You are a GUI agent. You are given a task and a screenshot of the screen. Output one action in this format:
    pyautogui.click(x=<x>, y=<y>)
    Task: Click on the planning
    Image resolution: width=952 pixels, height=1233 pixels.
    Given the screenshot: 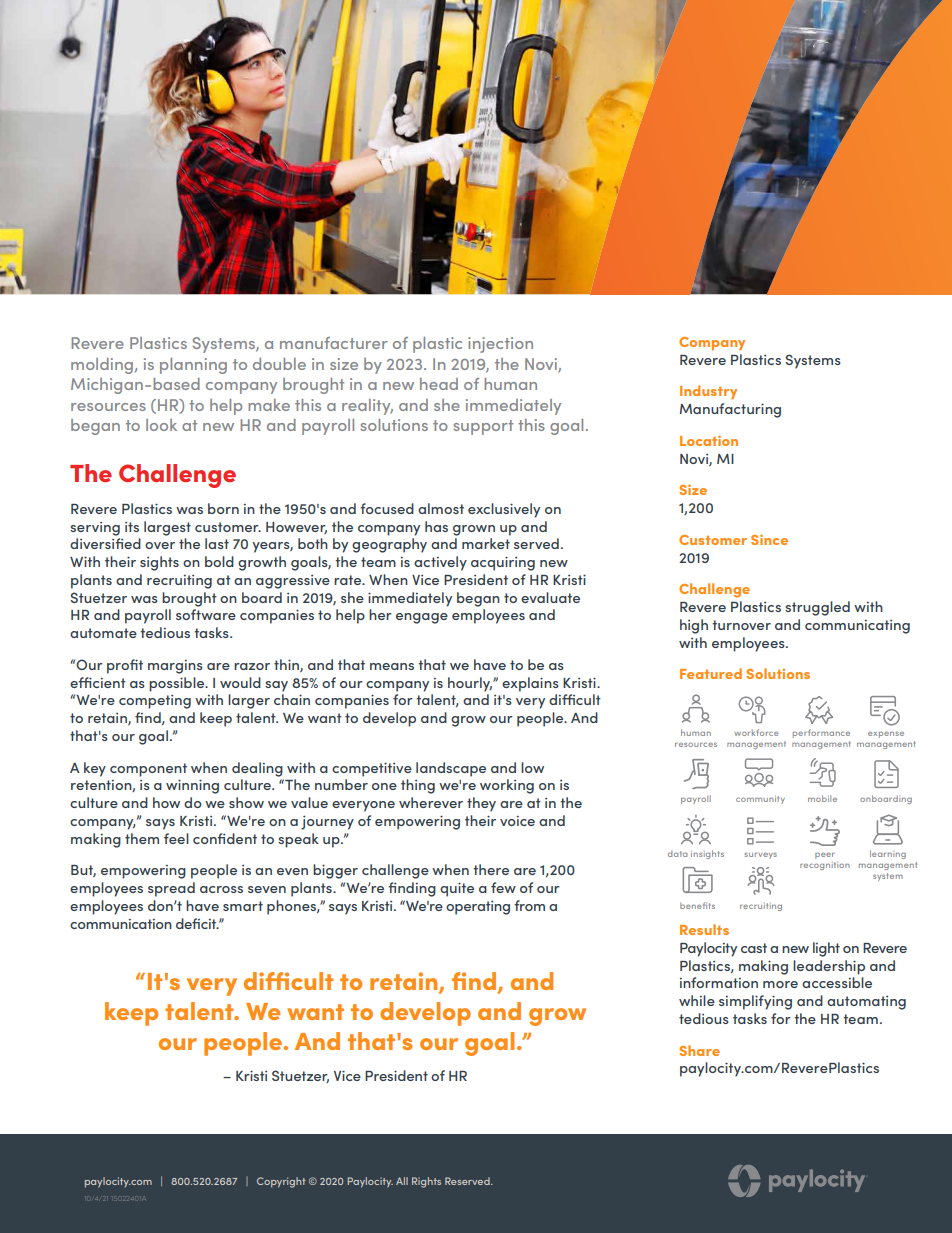 What is the action you would take?
    pyautogui.click(x=193, y=366)
